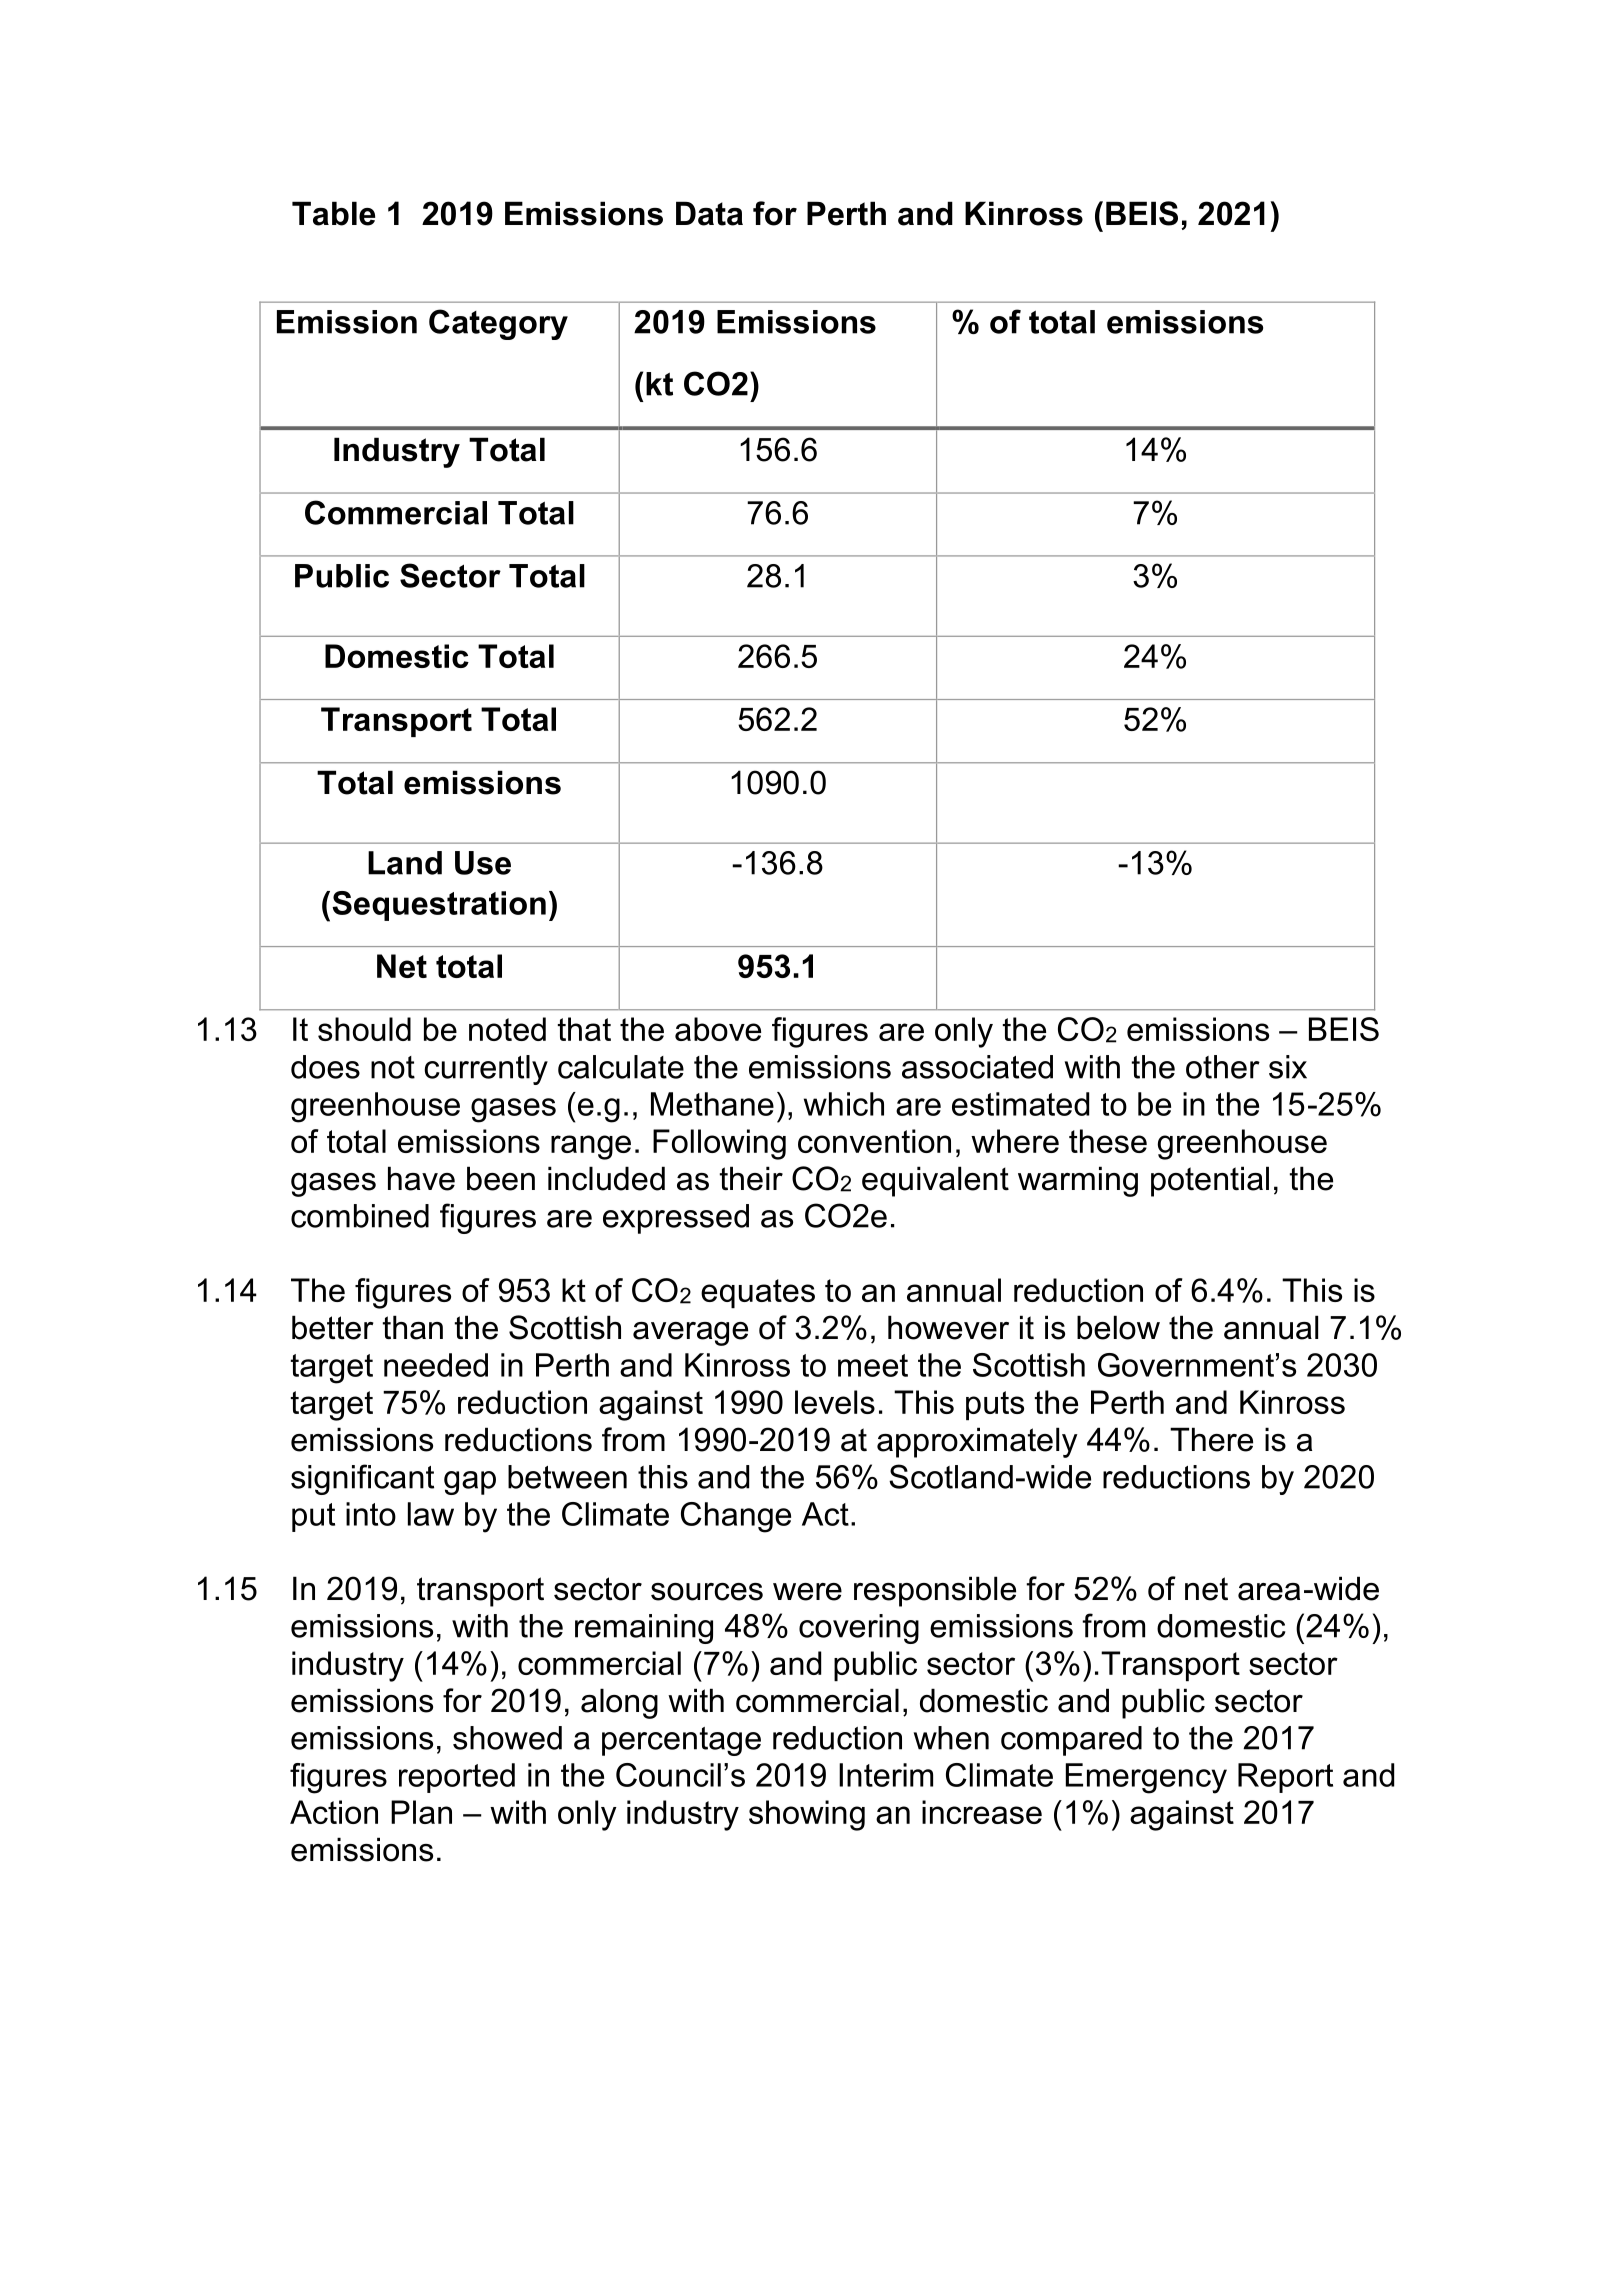 The width and height of the image is (1608, 2274). I want to click on Data, so click(709, 213).
